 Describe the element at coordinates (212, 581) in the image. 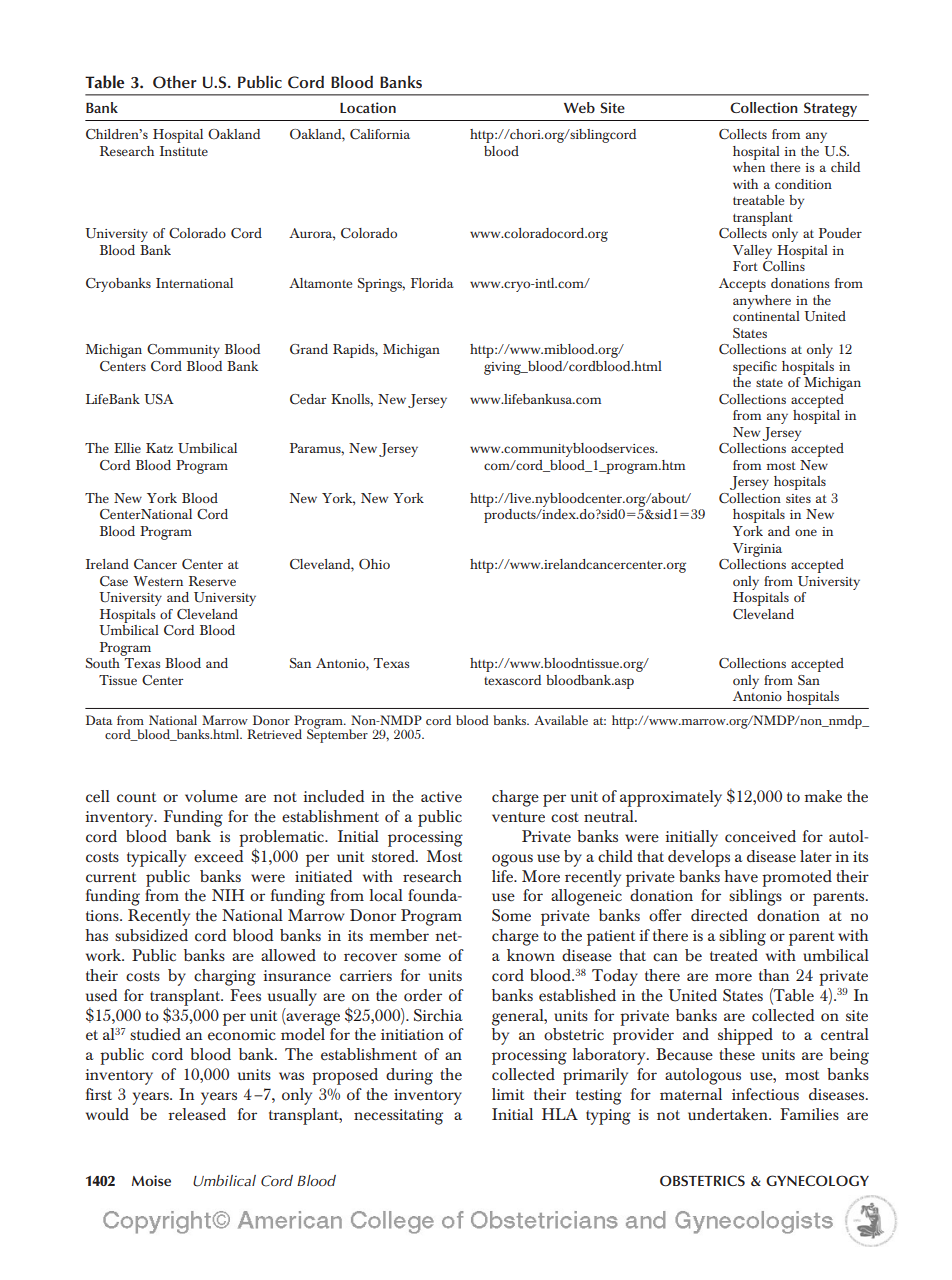

I see `Reserve` at that location.
